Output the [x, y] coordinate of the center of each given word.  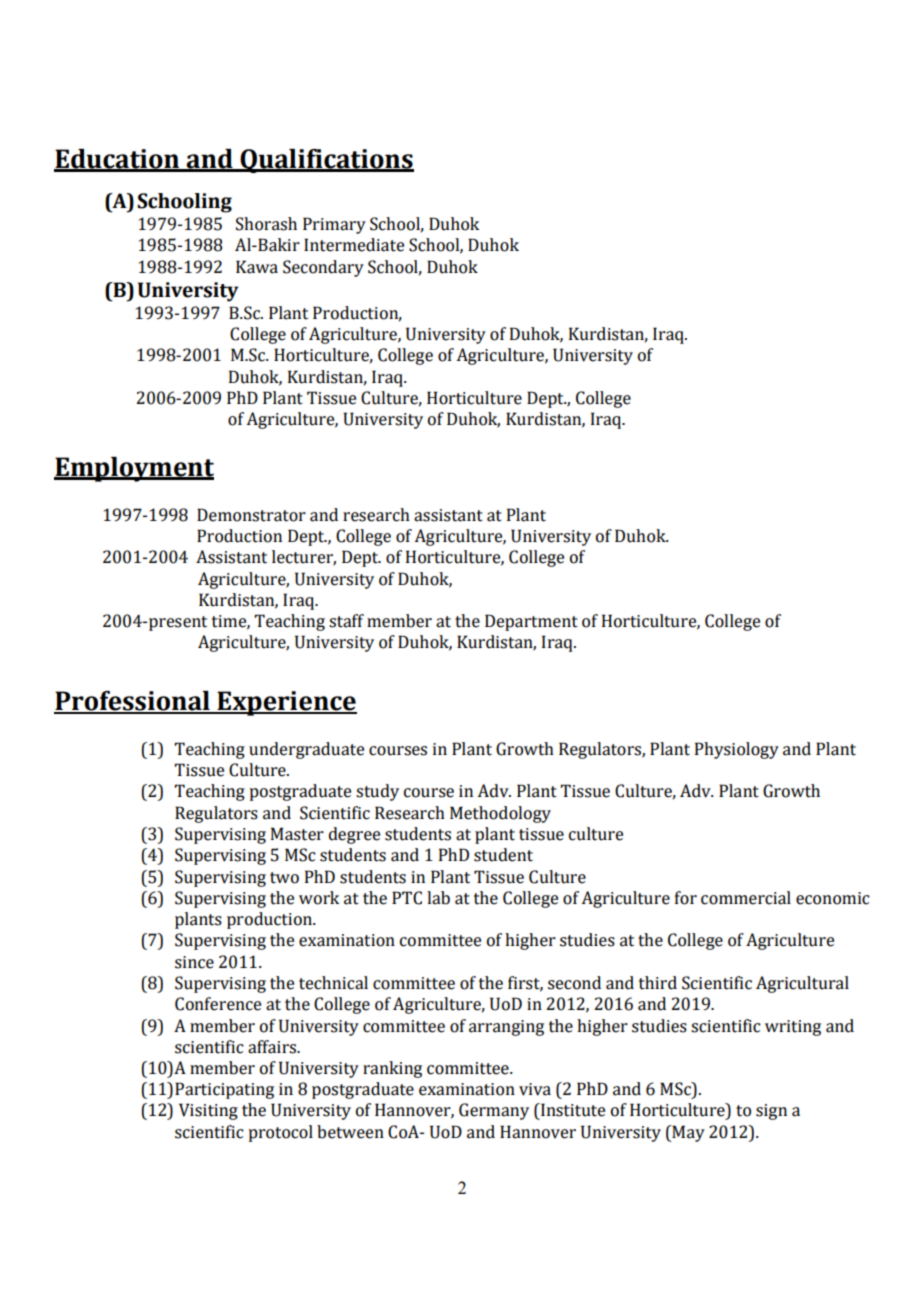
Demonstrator [251, 515]
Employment [134, 469]
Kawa [257, 267]
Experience [286, 703]
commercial [746, 898]
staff [346, 621]
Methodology [500, 814]
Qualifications [326, 161]
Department [531, 622]
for [686, 898]
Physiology [737, 750]
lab [438, 898]
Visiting [208, 1111]
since [194, 962]
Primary [334, 225]
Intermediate [354, 245]
